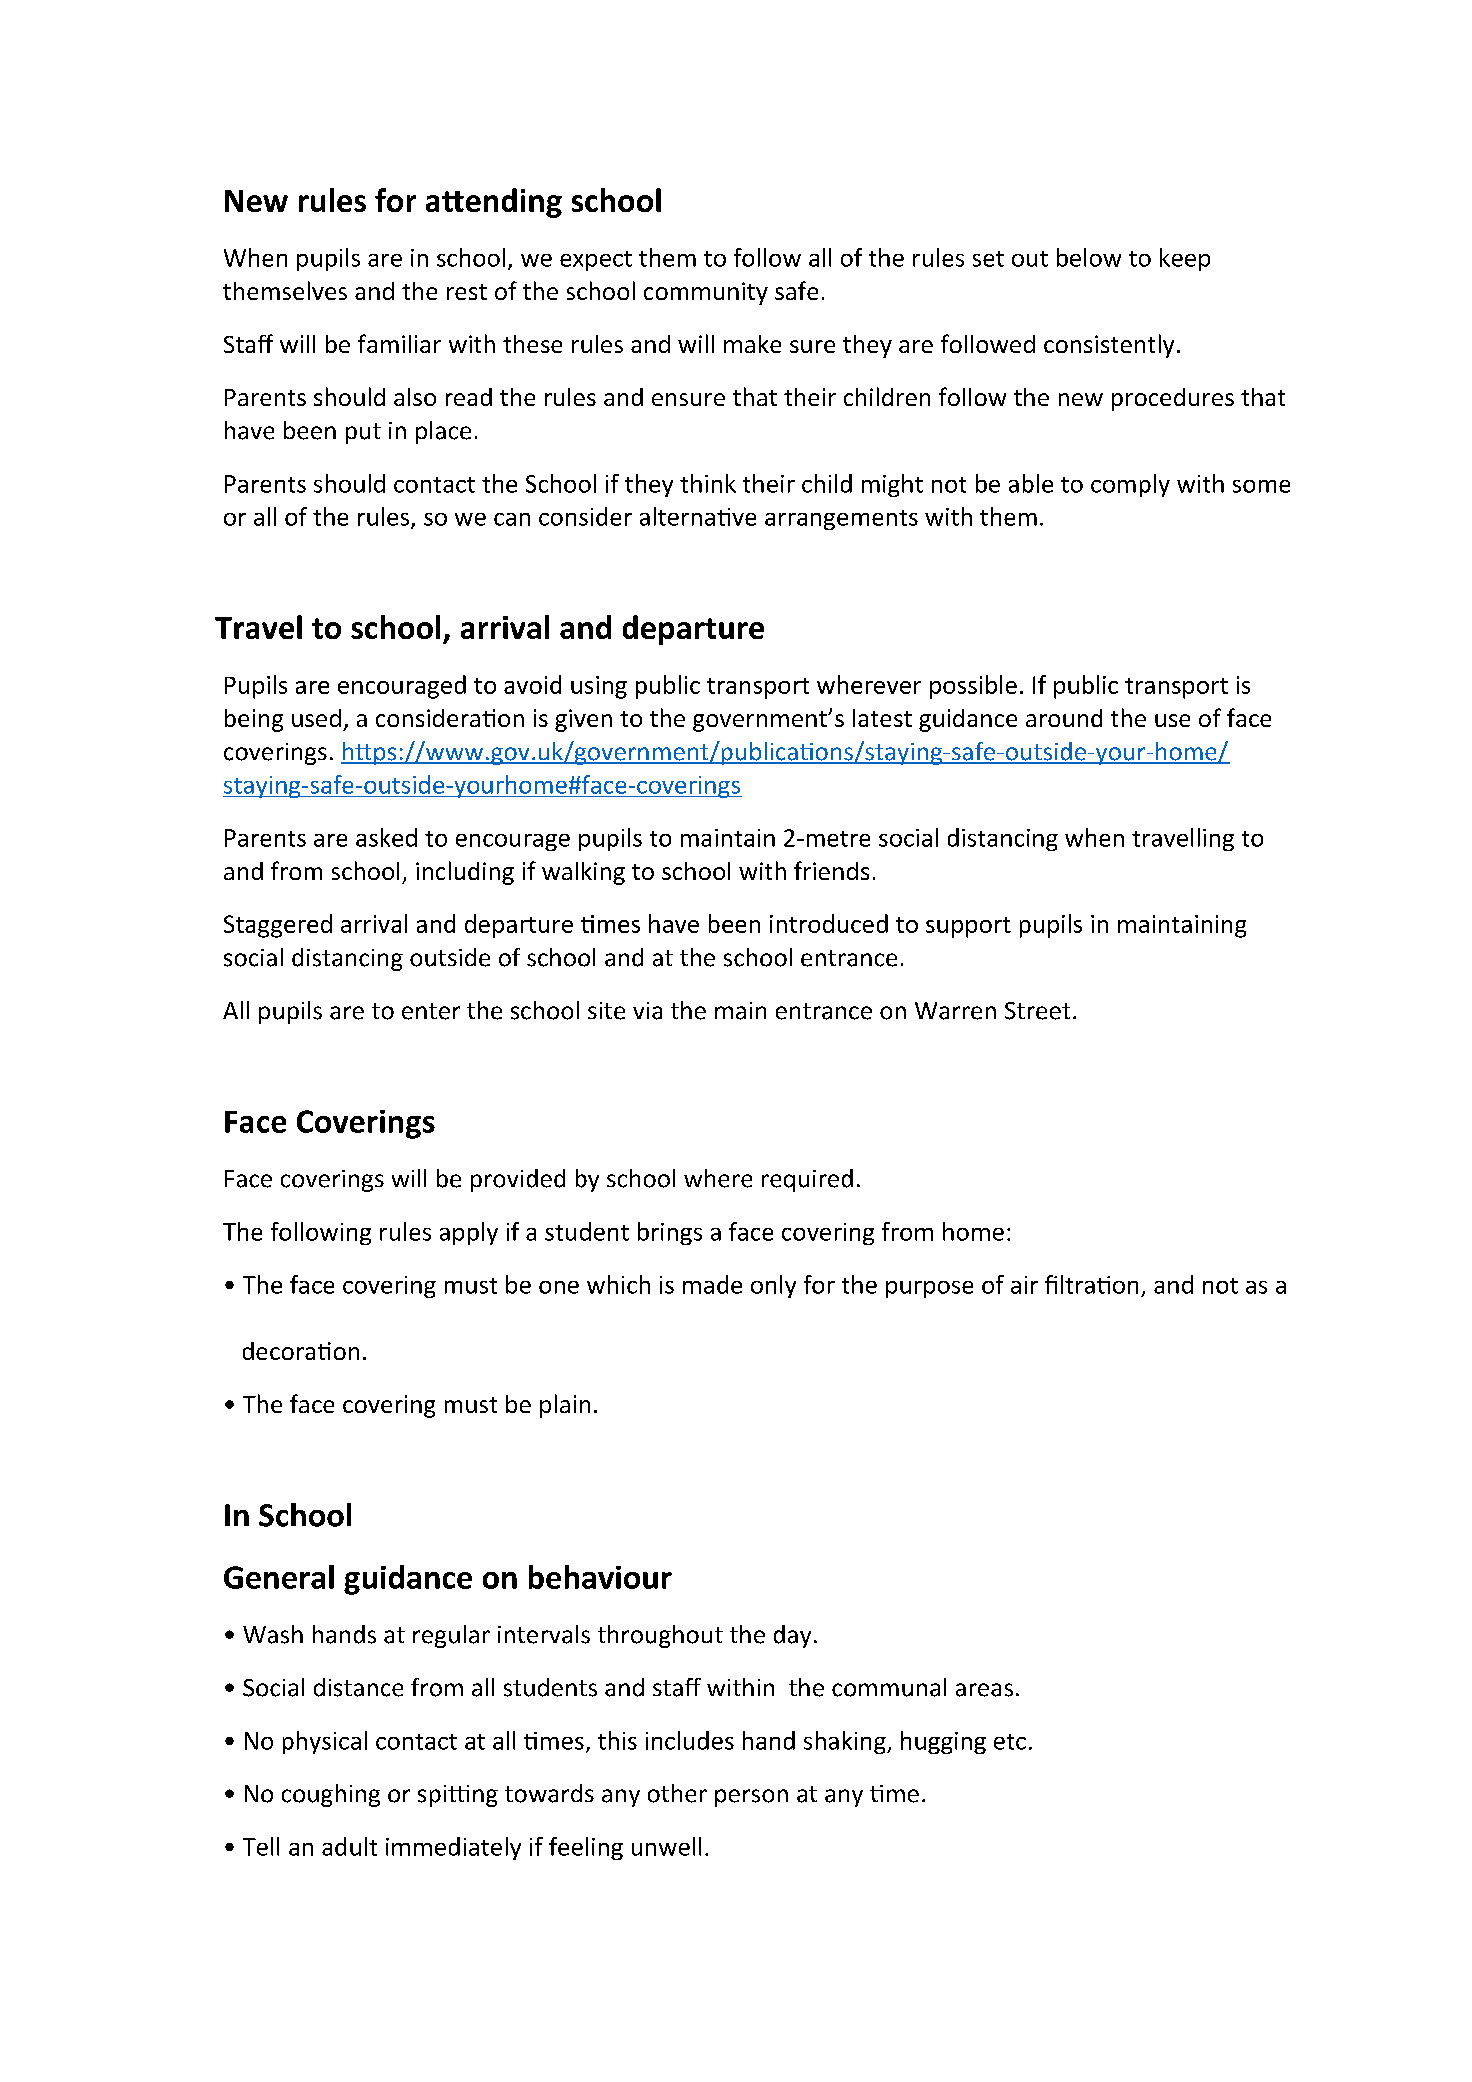 The height and width of the page is (2082, 1472). Describe the element at coordinates (1091, 1284) in the page. I see `filtration` at that location.
